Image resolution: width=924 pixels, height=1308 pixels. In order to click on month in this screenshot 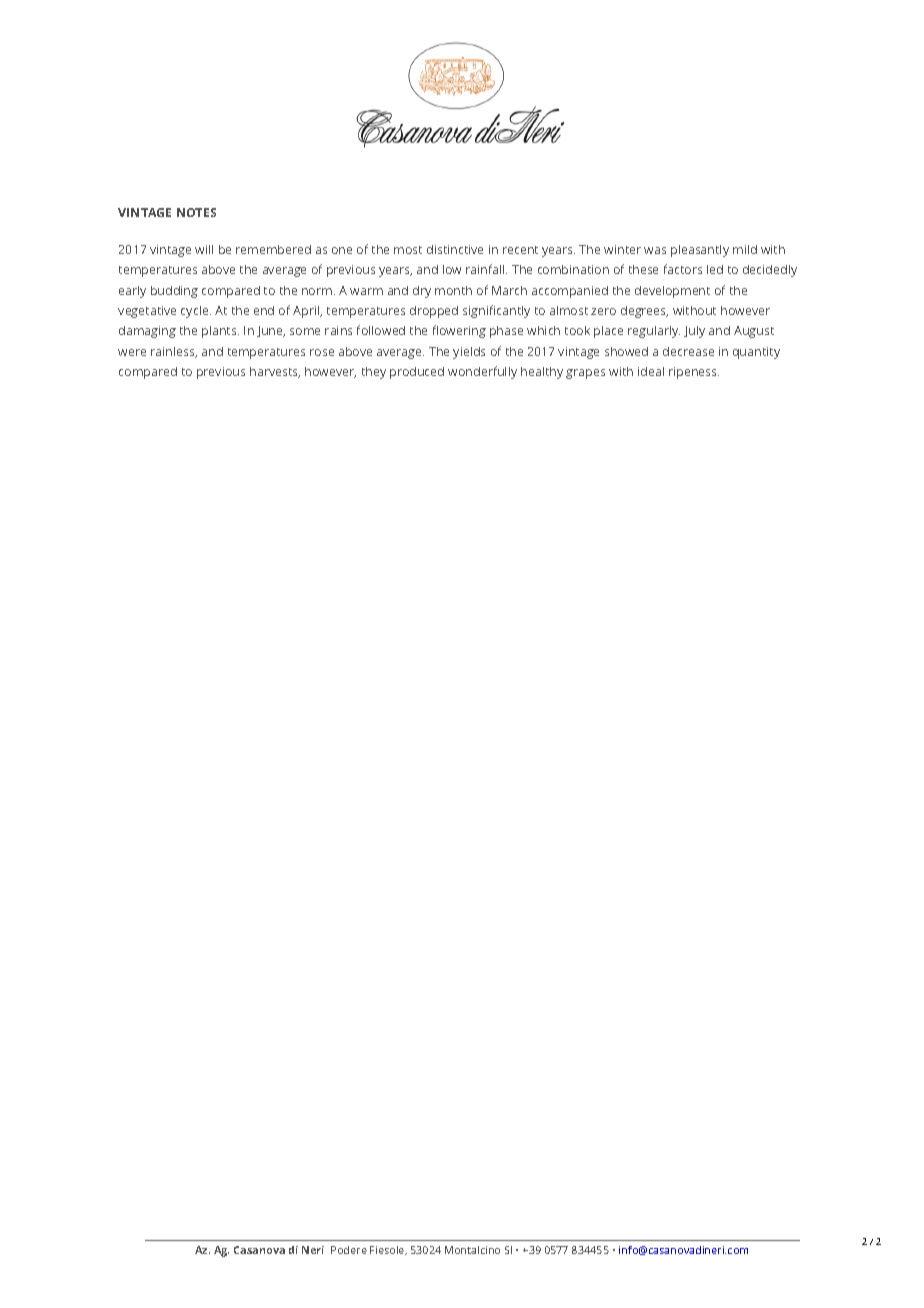, I will do `click(453, 290)`.
